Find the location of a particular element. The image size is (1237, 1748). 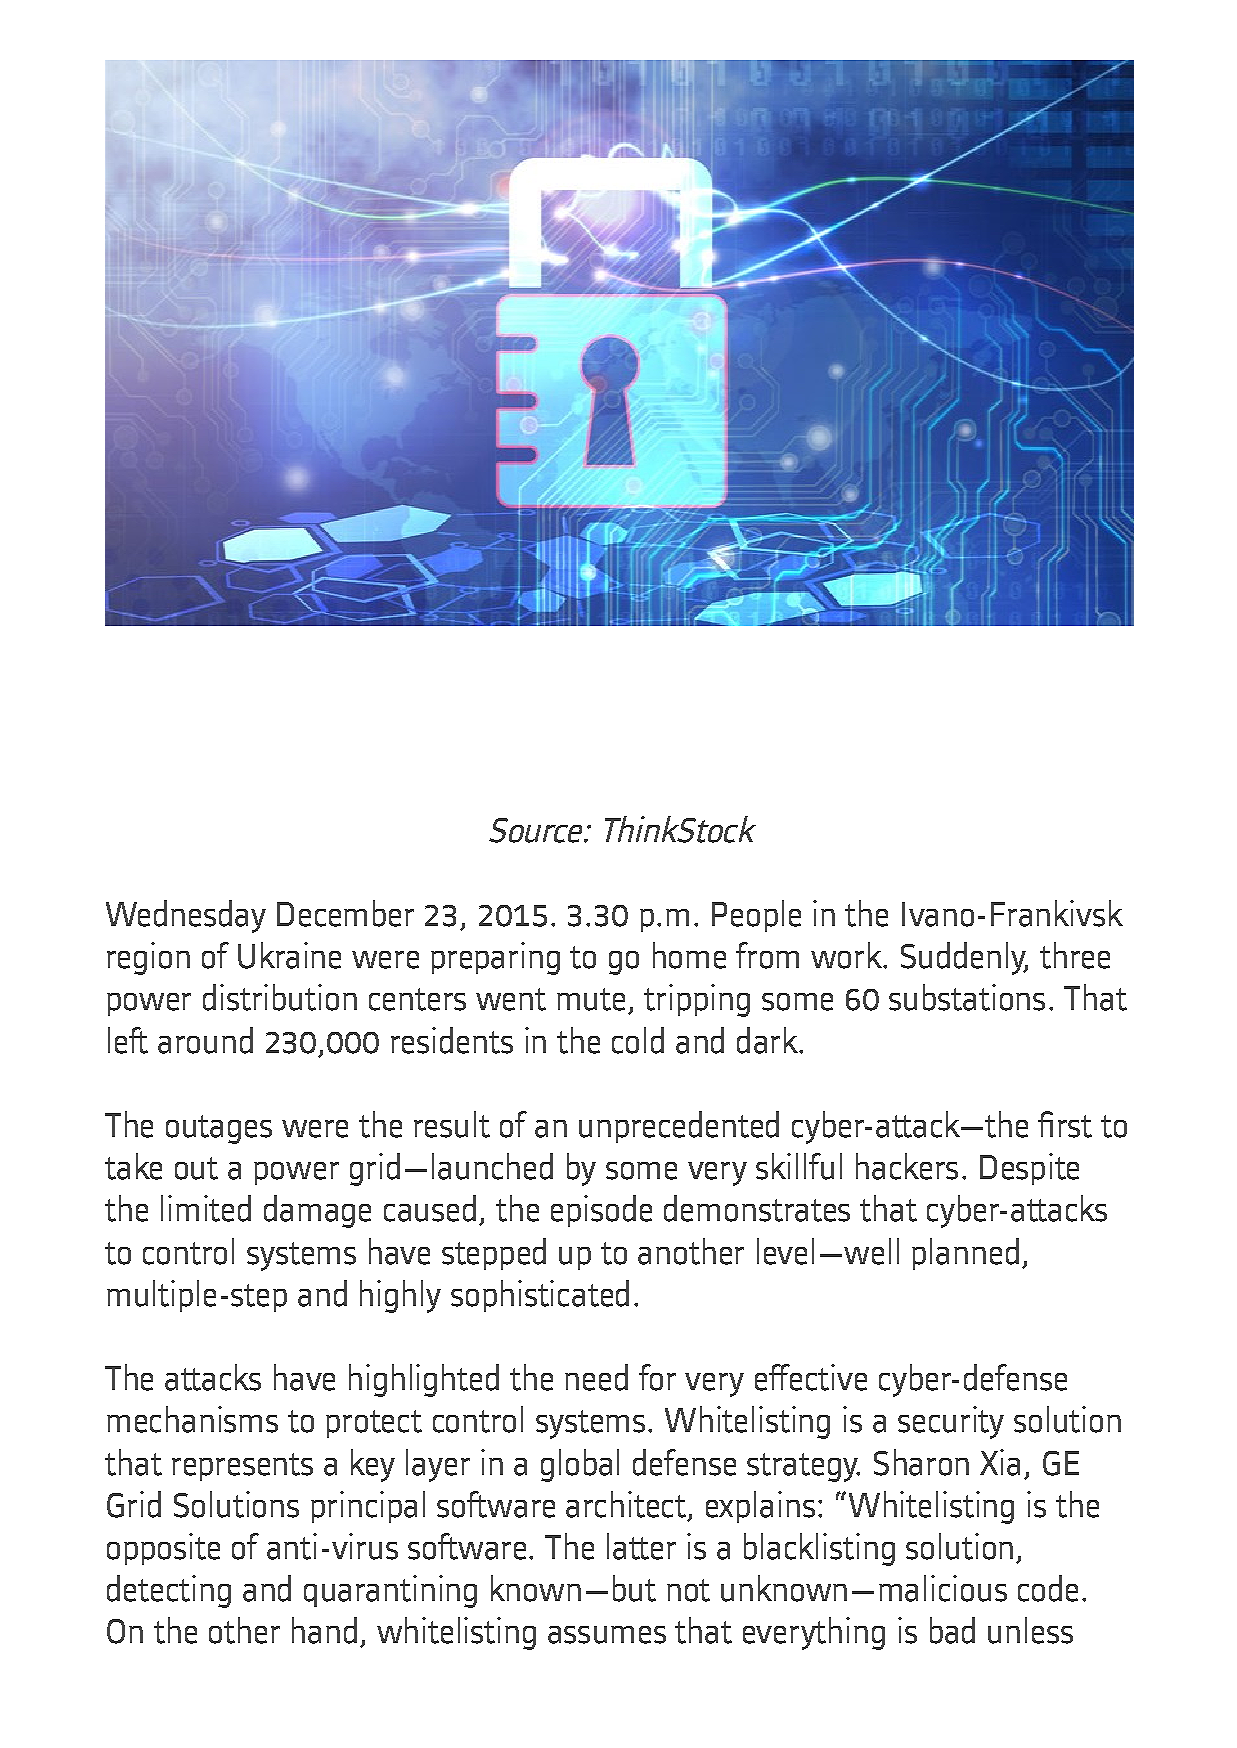

planned is located at coordinates (965, 1254).
